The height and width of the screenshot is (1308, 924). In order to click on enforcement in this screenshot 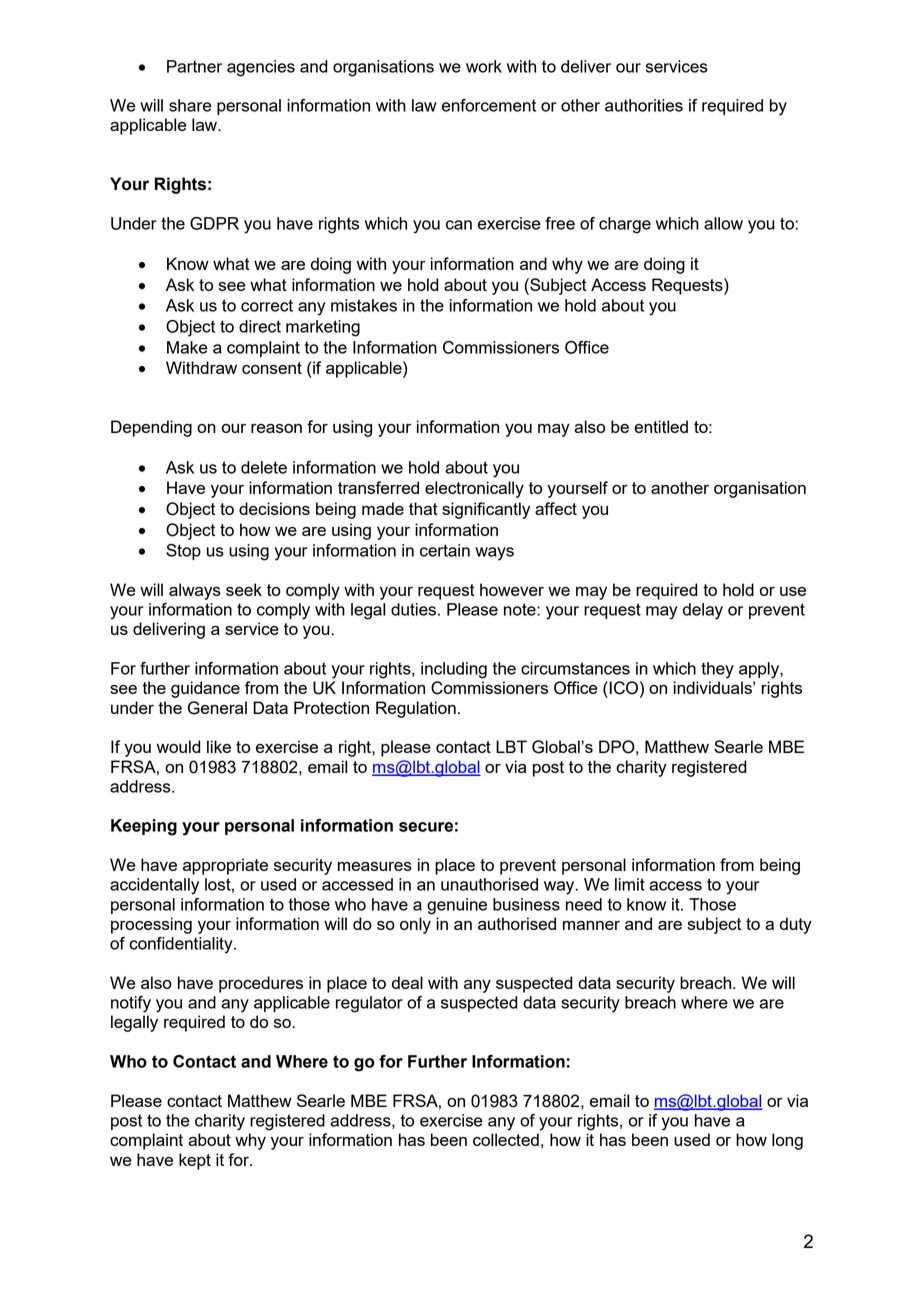, I will do `click(489, 105)`.
